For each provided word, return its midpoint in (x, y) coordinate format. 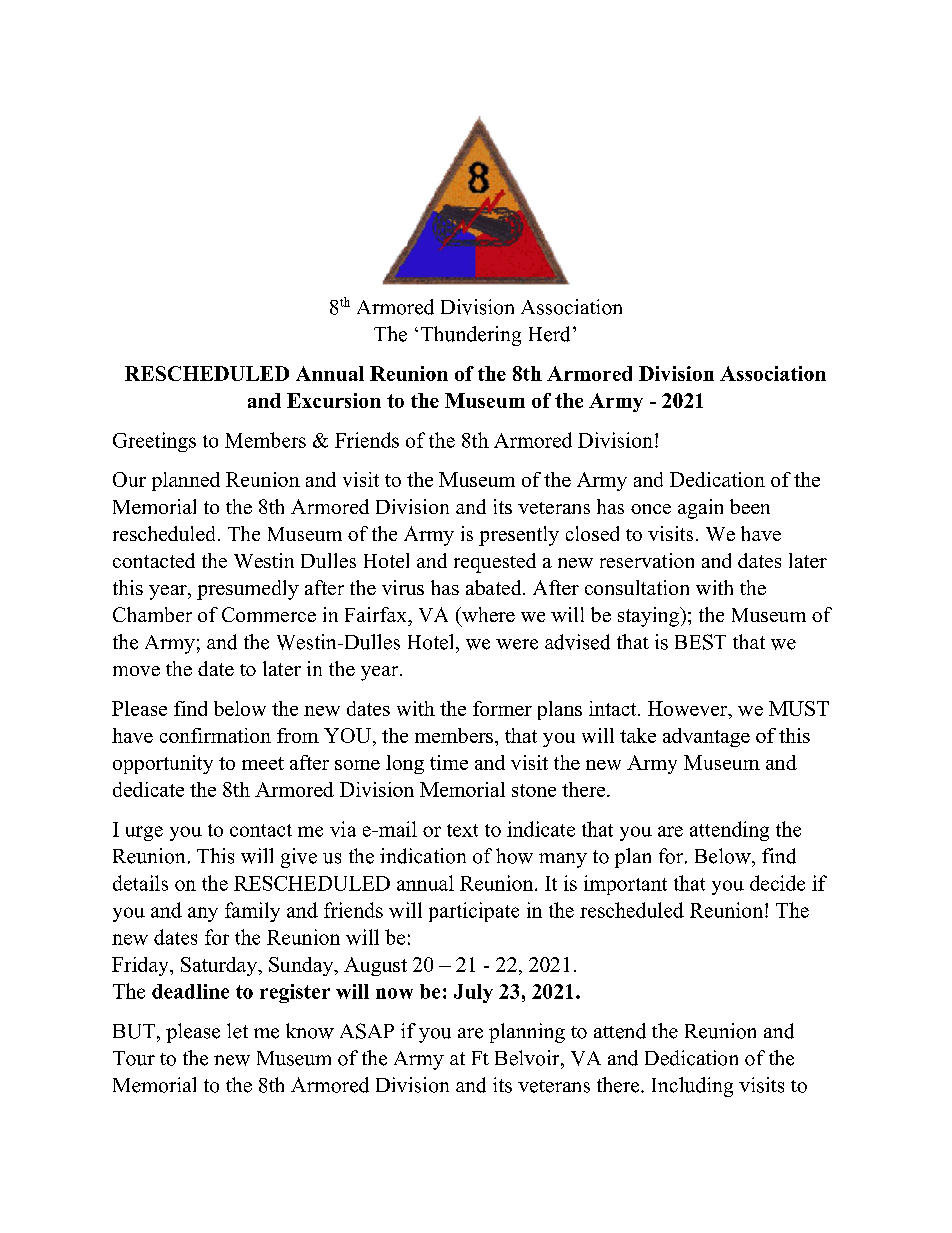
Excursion (334, 400)
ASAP (367, 1031)
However (689, 708)
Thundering (471, 336)
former (502, 708)
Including (692, 1087)
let (237, 1031)
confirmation (215, 735)
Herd (549, 334)
